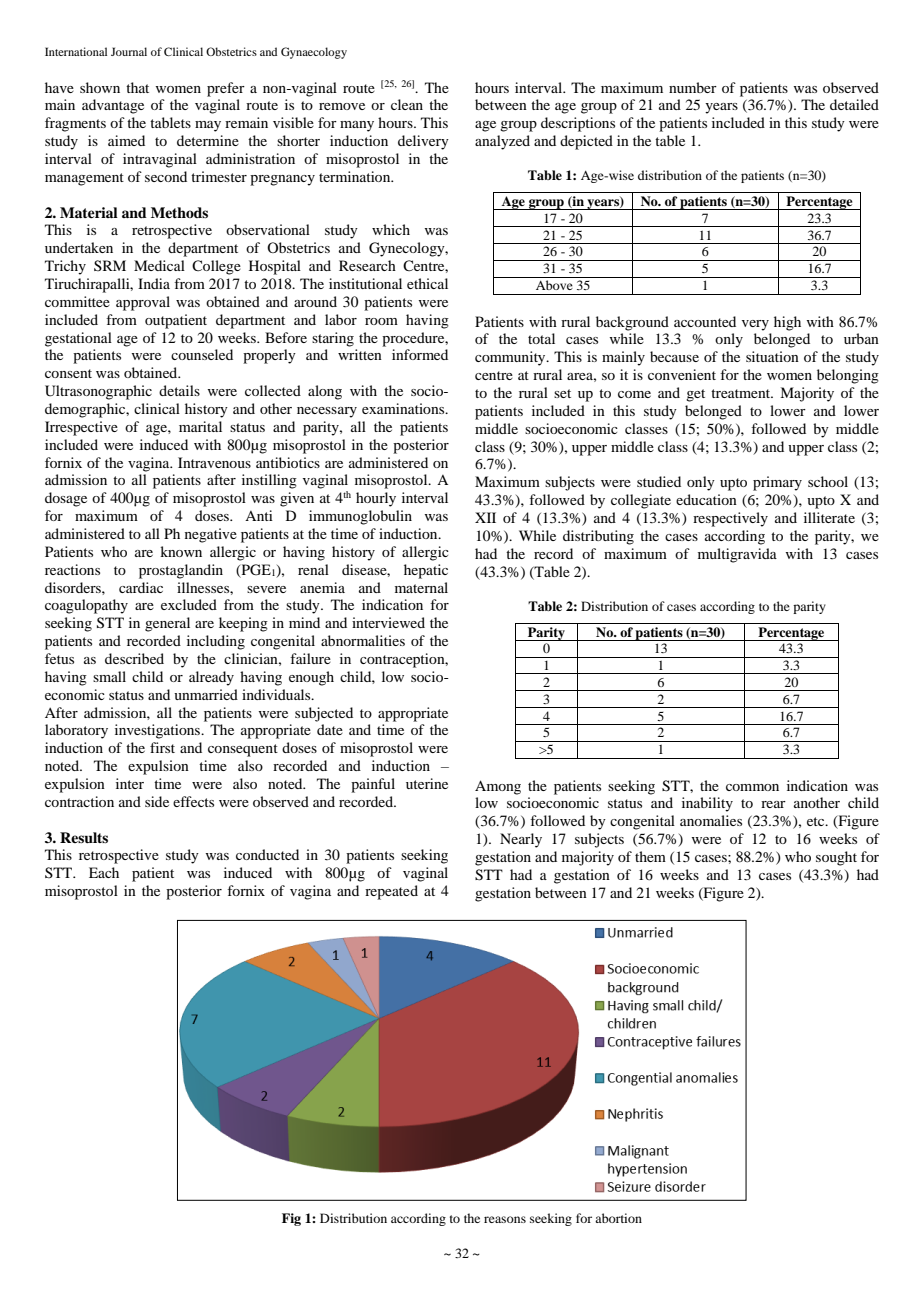 The height and width of the screenshot is (1307, 924). Describe the element at coordinates (618, 1218) in the screenshot. I see `abortion` at that location.
